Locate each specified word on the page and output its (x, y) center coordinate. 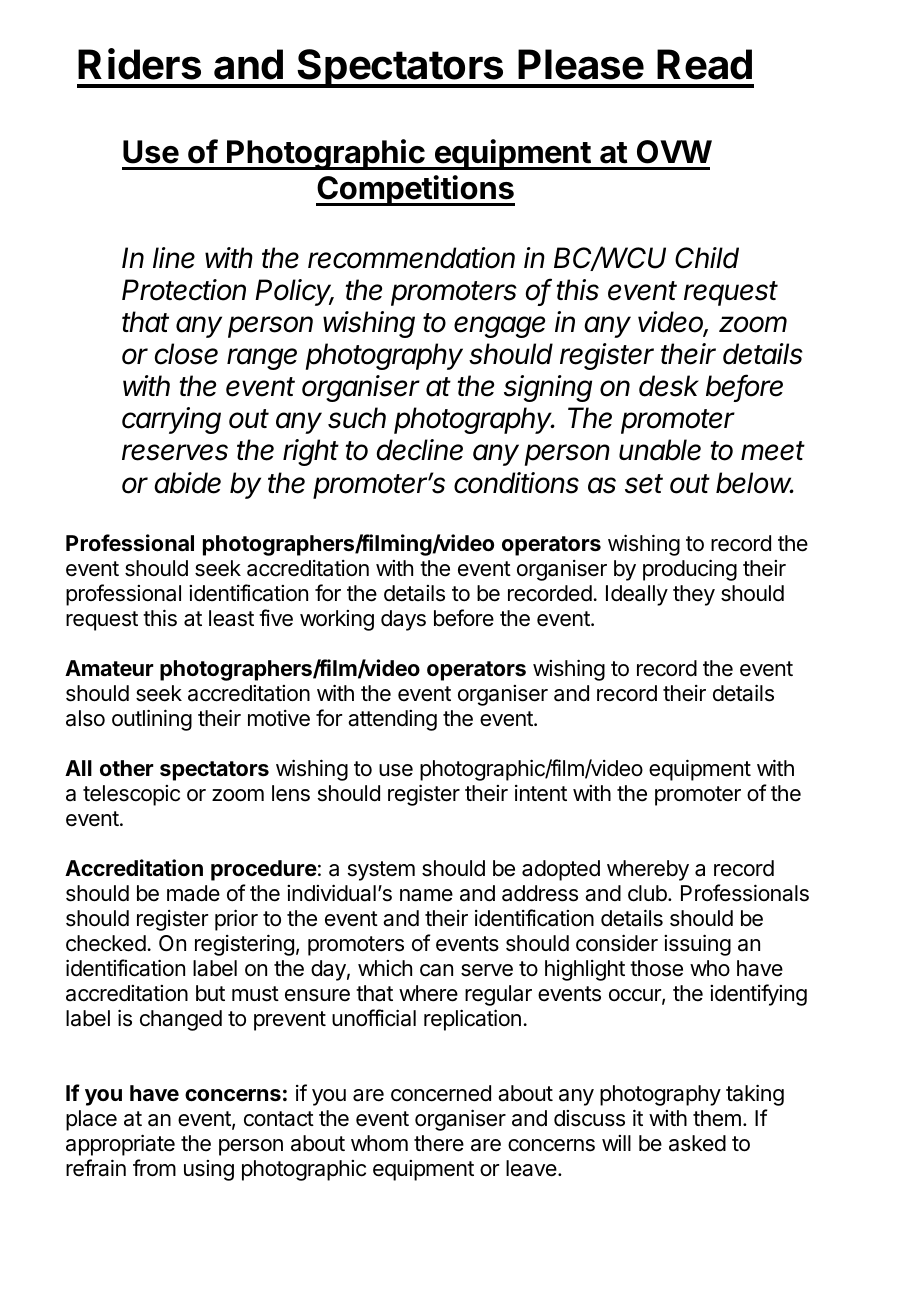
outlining (152, 720)
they (694, 595)
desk (669, 386)
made (193, 893)
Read (704, 64)
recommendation (411, 258)
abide (187, 483)
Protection (184, 290)
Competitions (415, 190)
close (186, 354)
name (426, 895)
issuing (697, 945)
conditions (516, 483)
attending (392, 720)
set (644, 484)
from (154, 1168)
